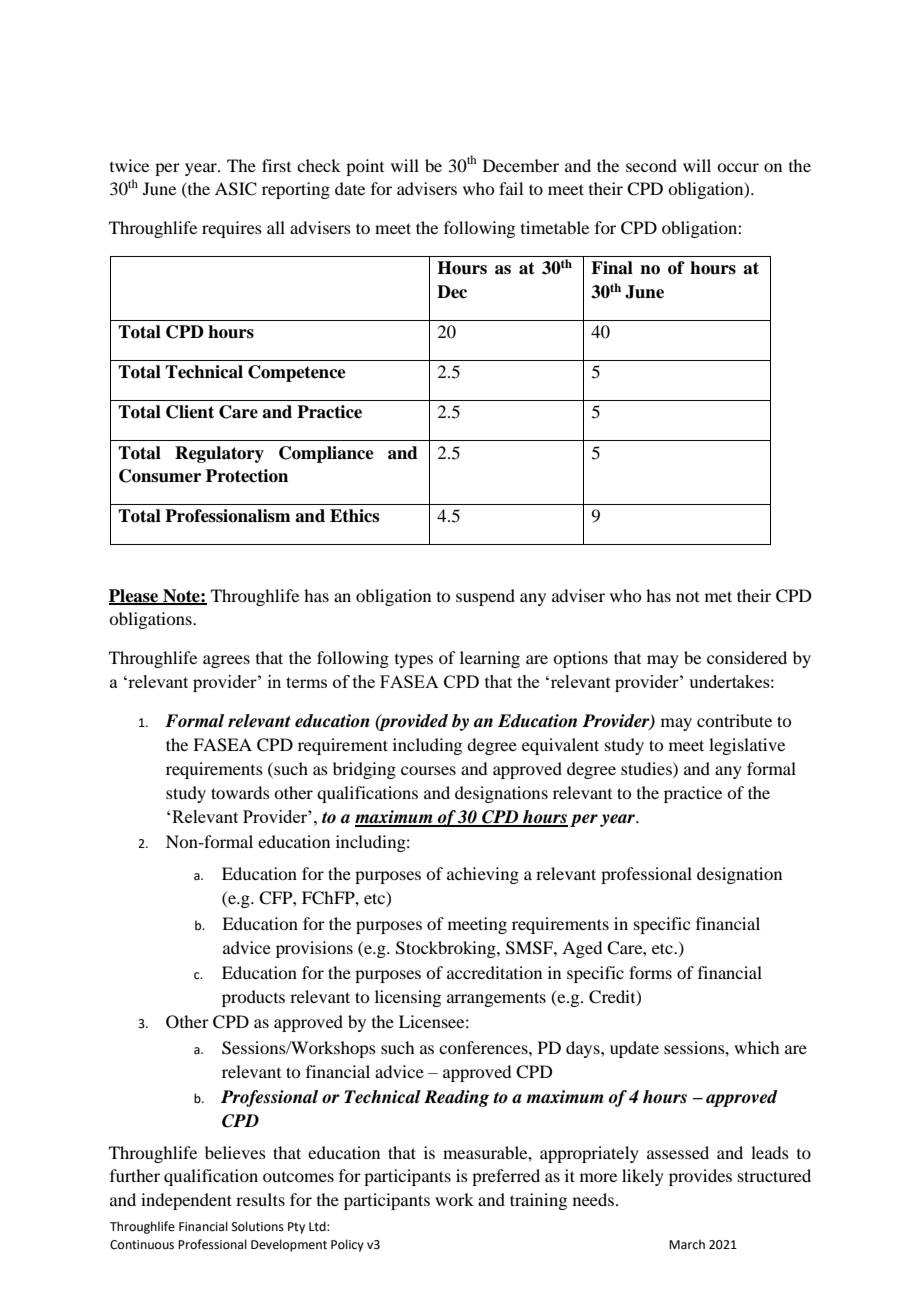 This document has width=924, height=1308. I want to click on Ethics, so click(354, 516).
